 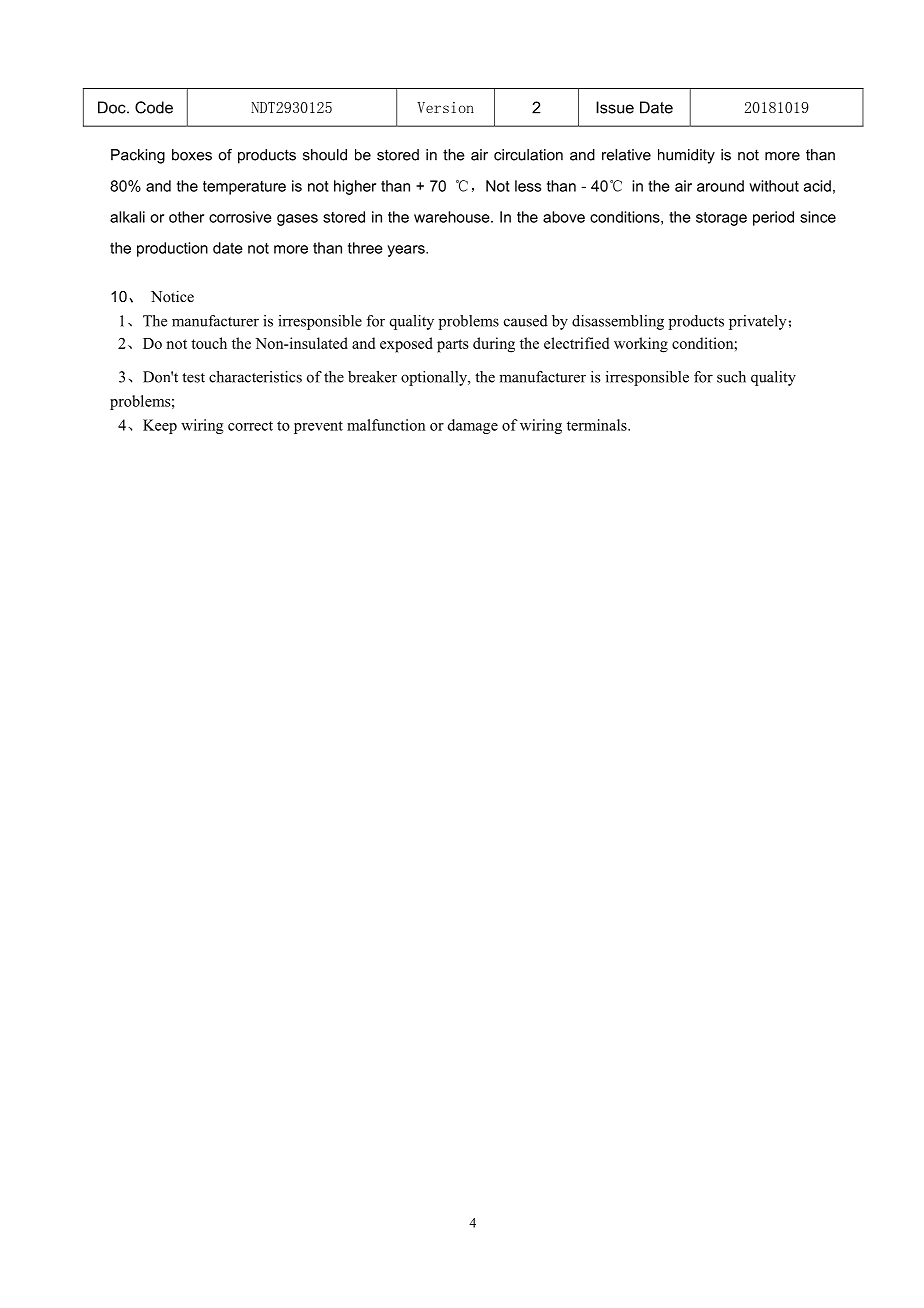 What do you see at coordinates (618, 322) in the screenshot?
I see `disassembling` at bounding box center [618, 322].
